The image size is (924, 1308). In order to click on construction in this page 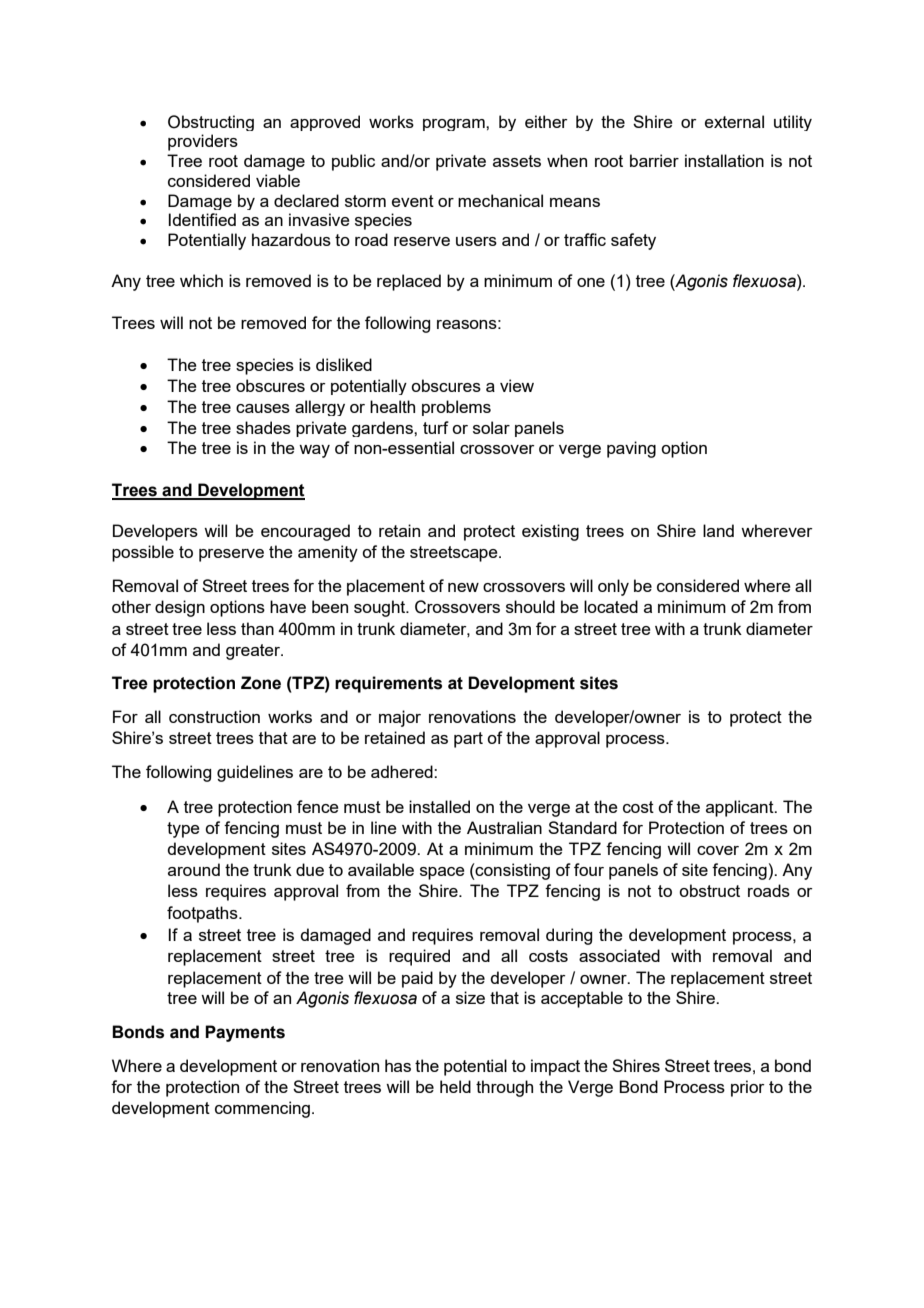, I will do `click(214, 716)`.
